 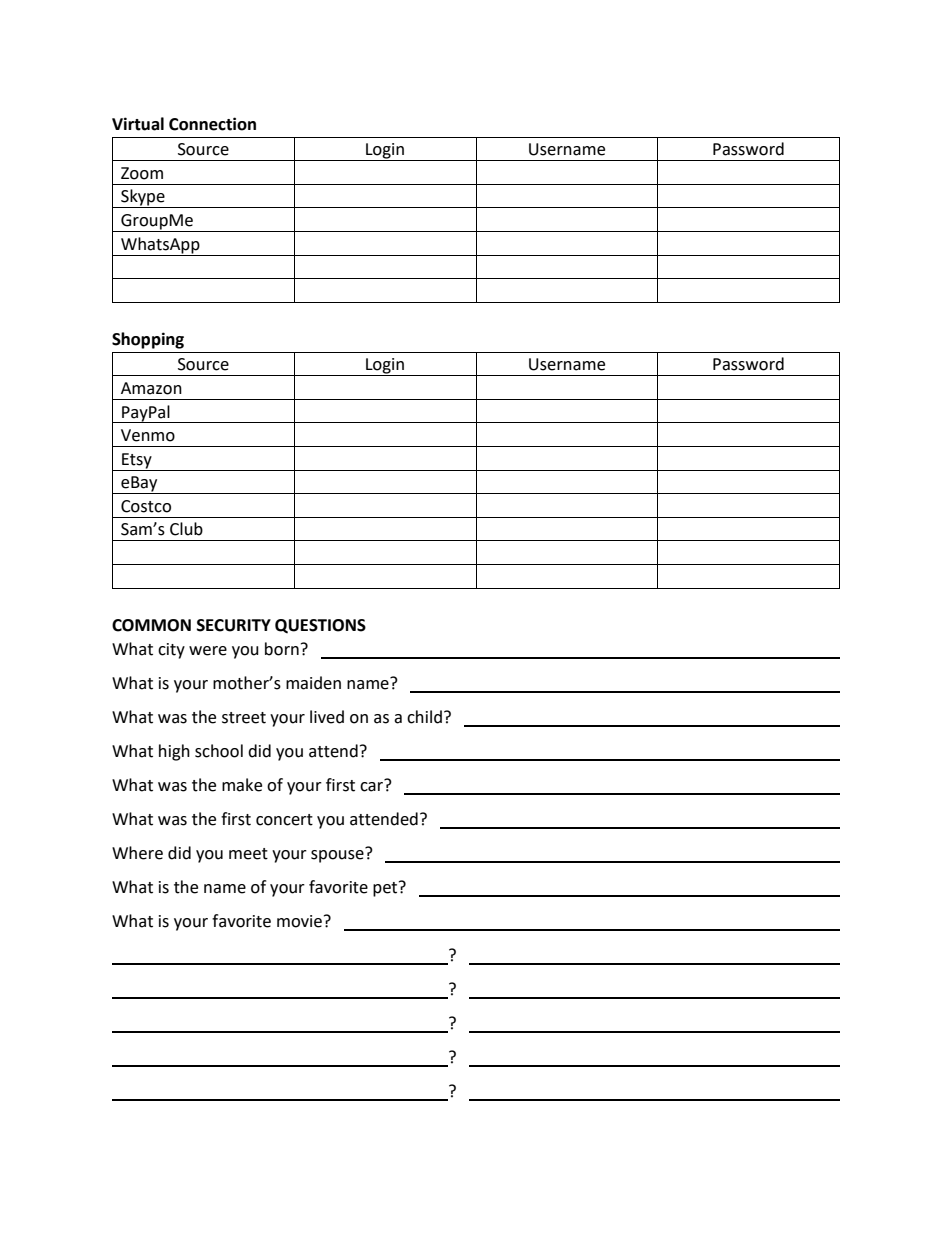 What do you see at coordinates (386, 889) in the page?
I see `pet` at bounding box center [386, 889].
